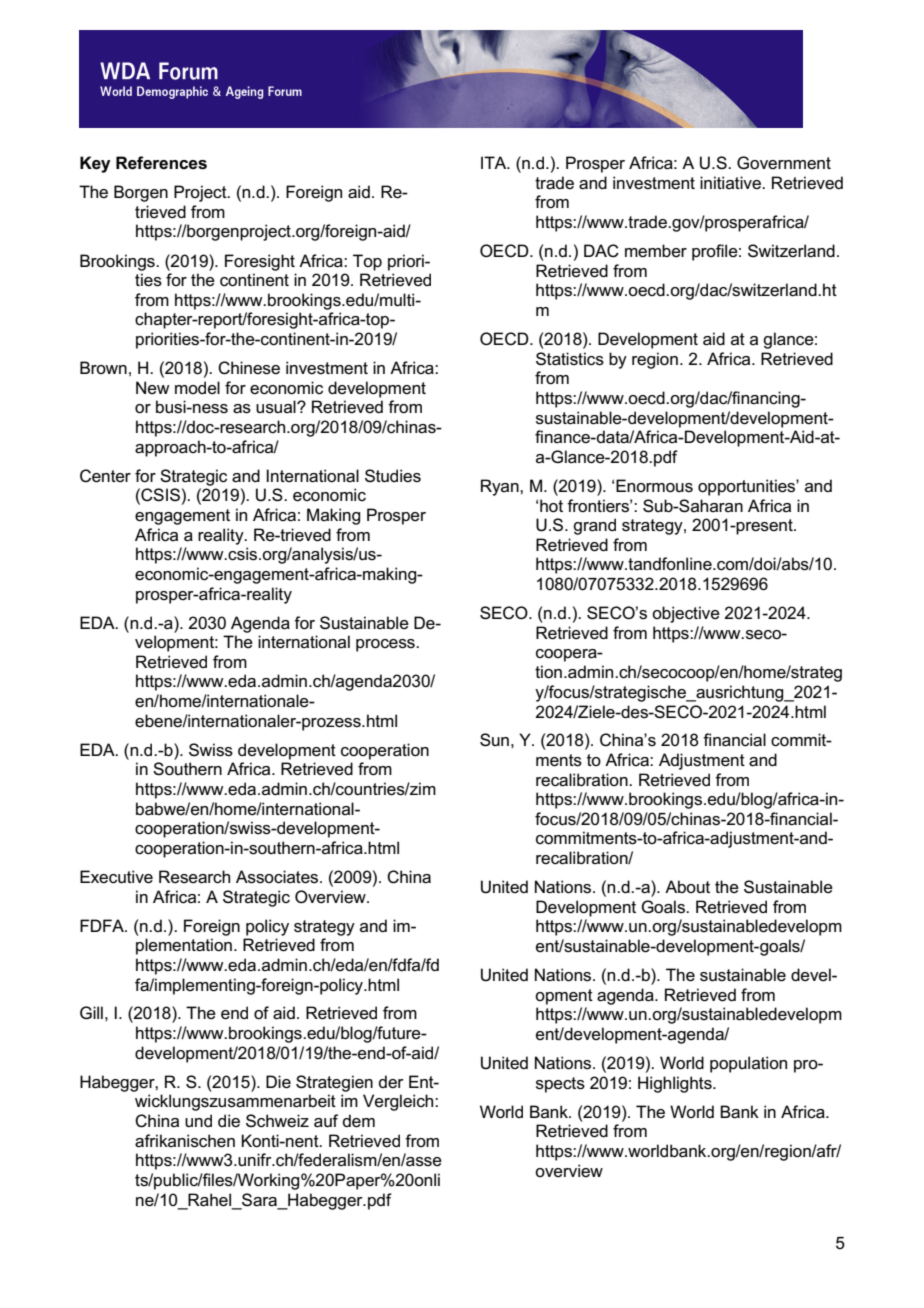 This screenshot has width=924, height=1308. Describe the element at coordinates (399, 1102) in the screenshot. I see `Vergleich` at that location.
